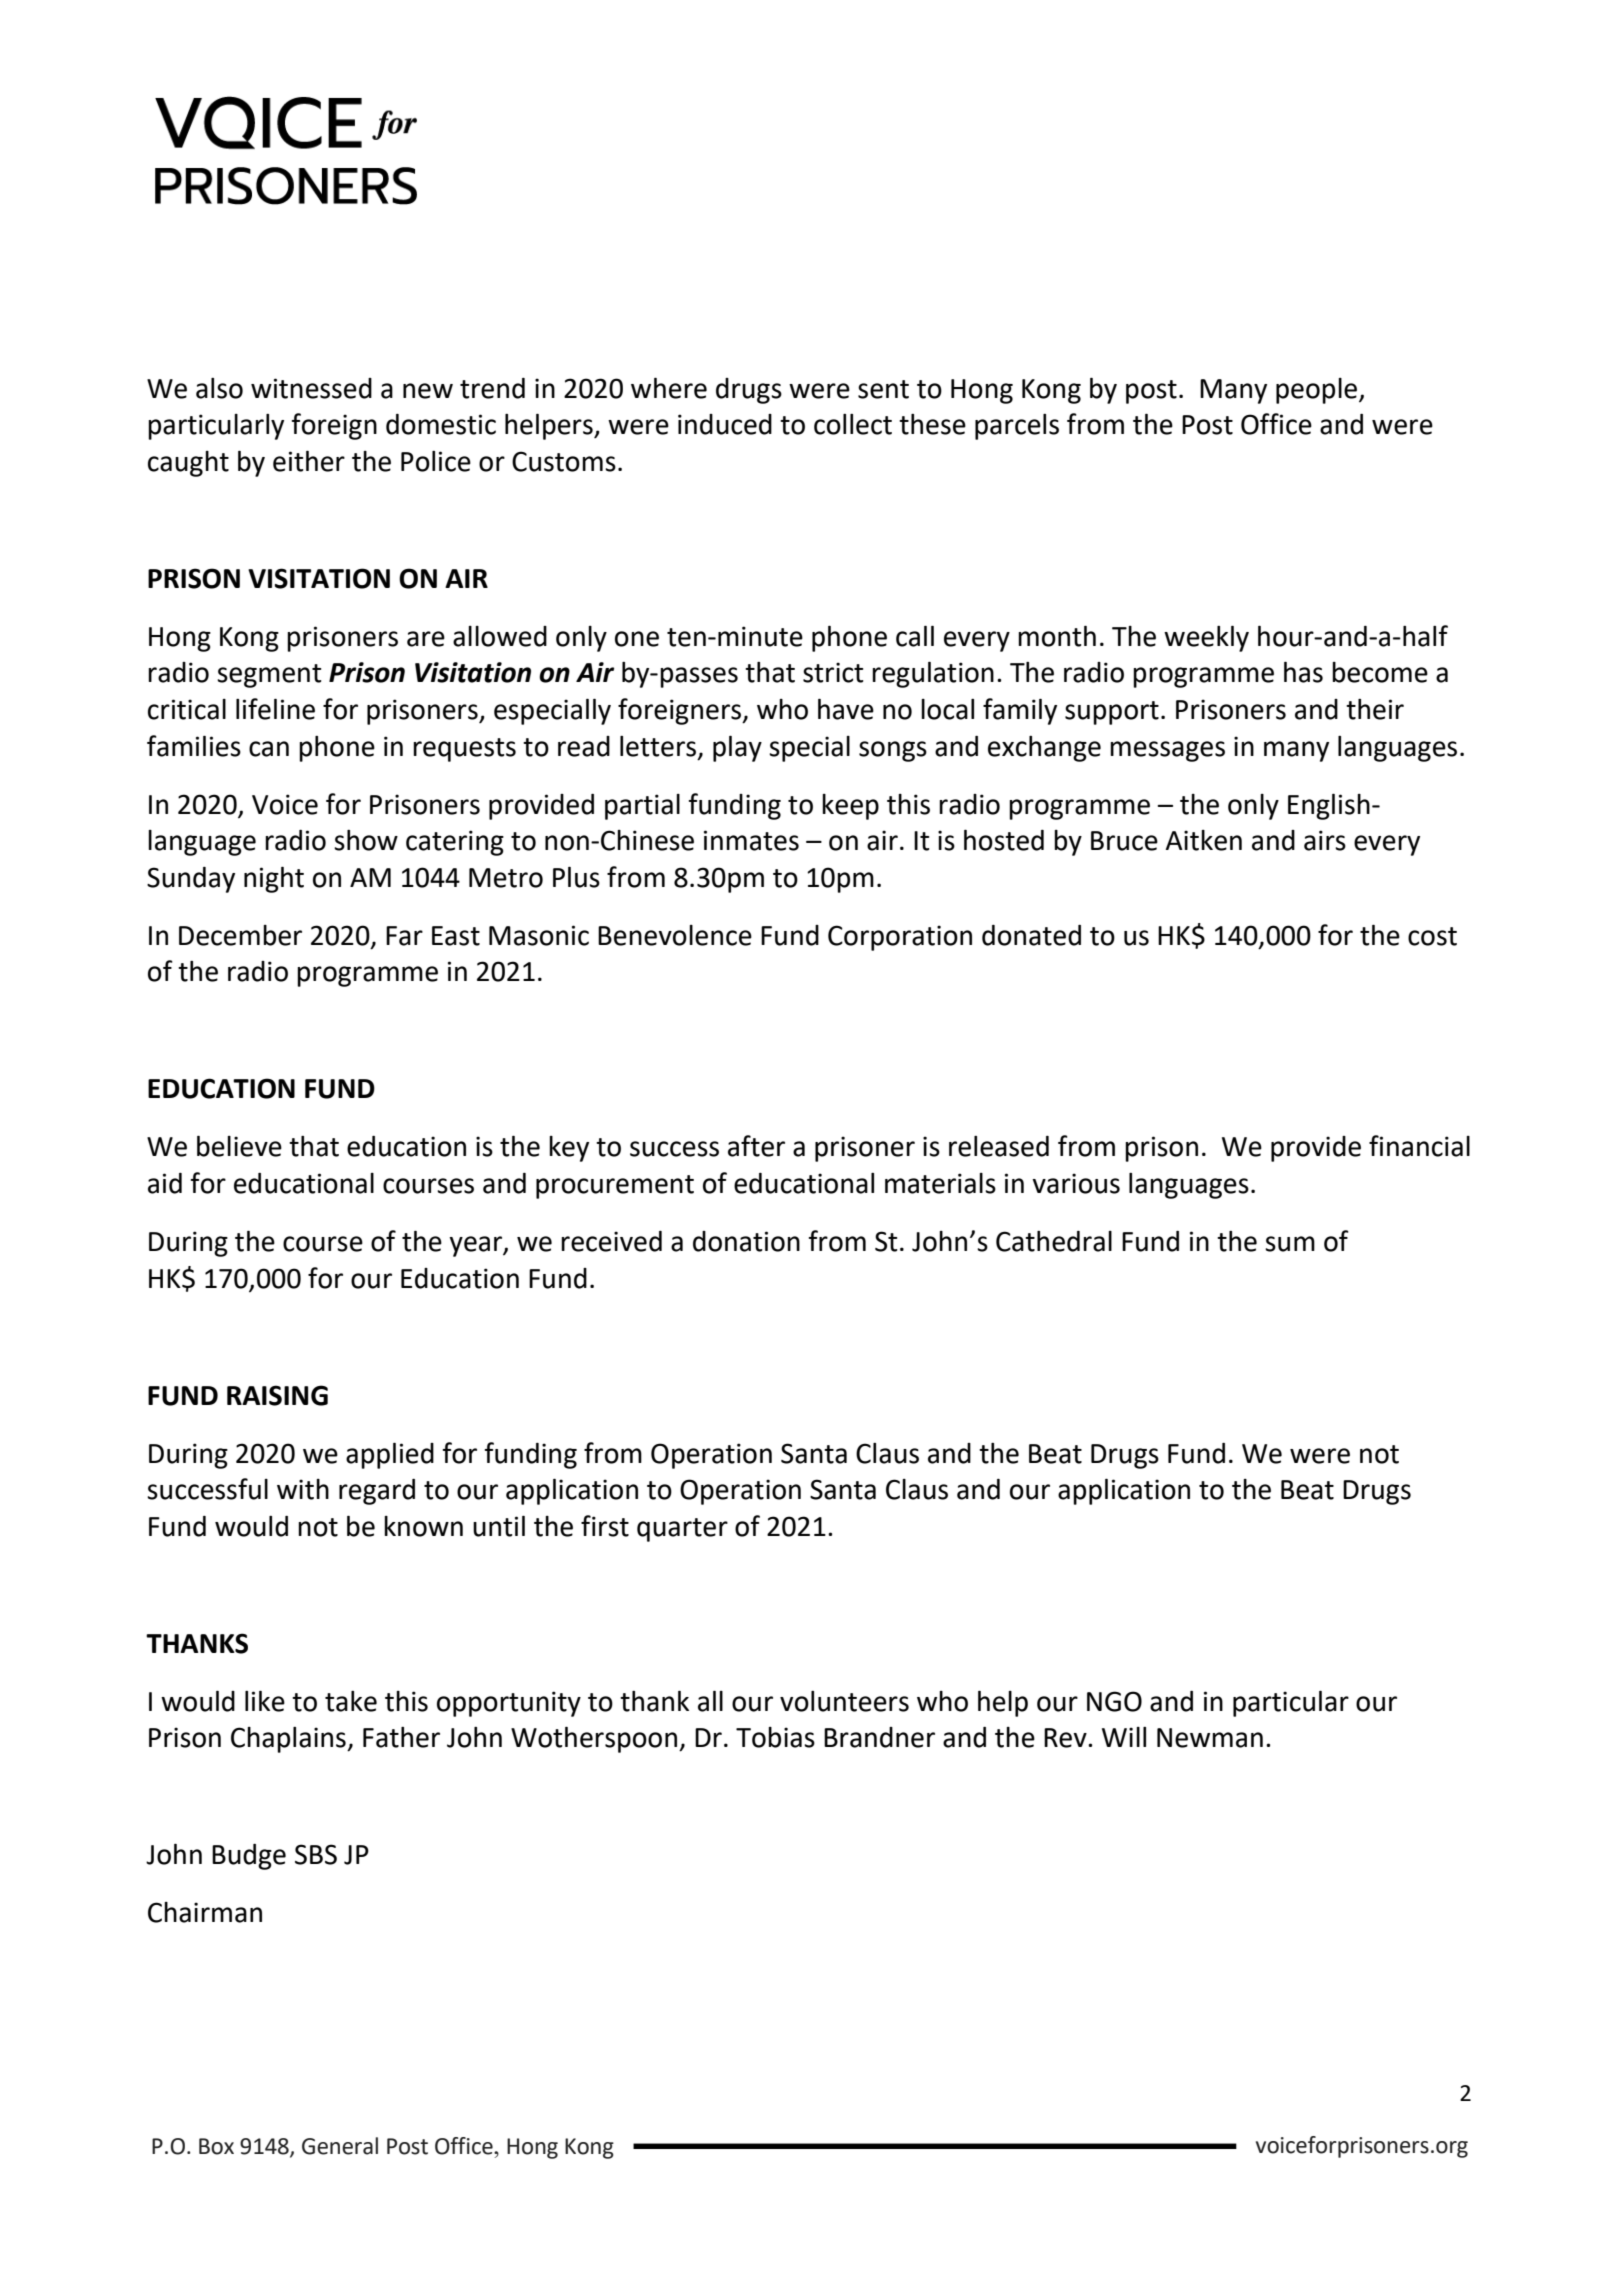 The height and width of the screenshot is (2291, 1619). I want to click on can, so click(269, 749).
